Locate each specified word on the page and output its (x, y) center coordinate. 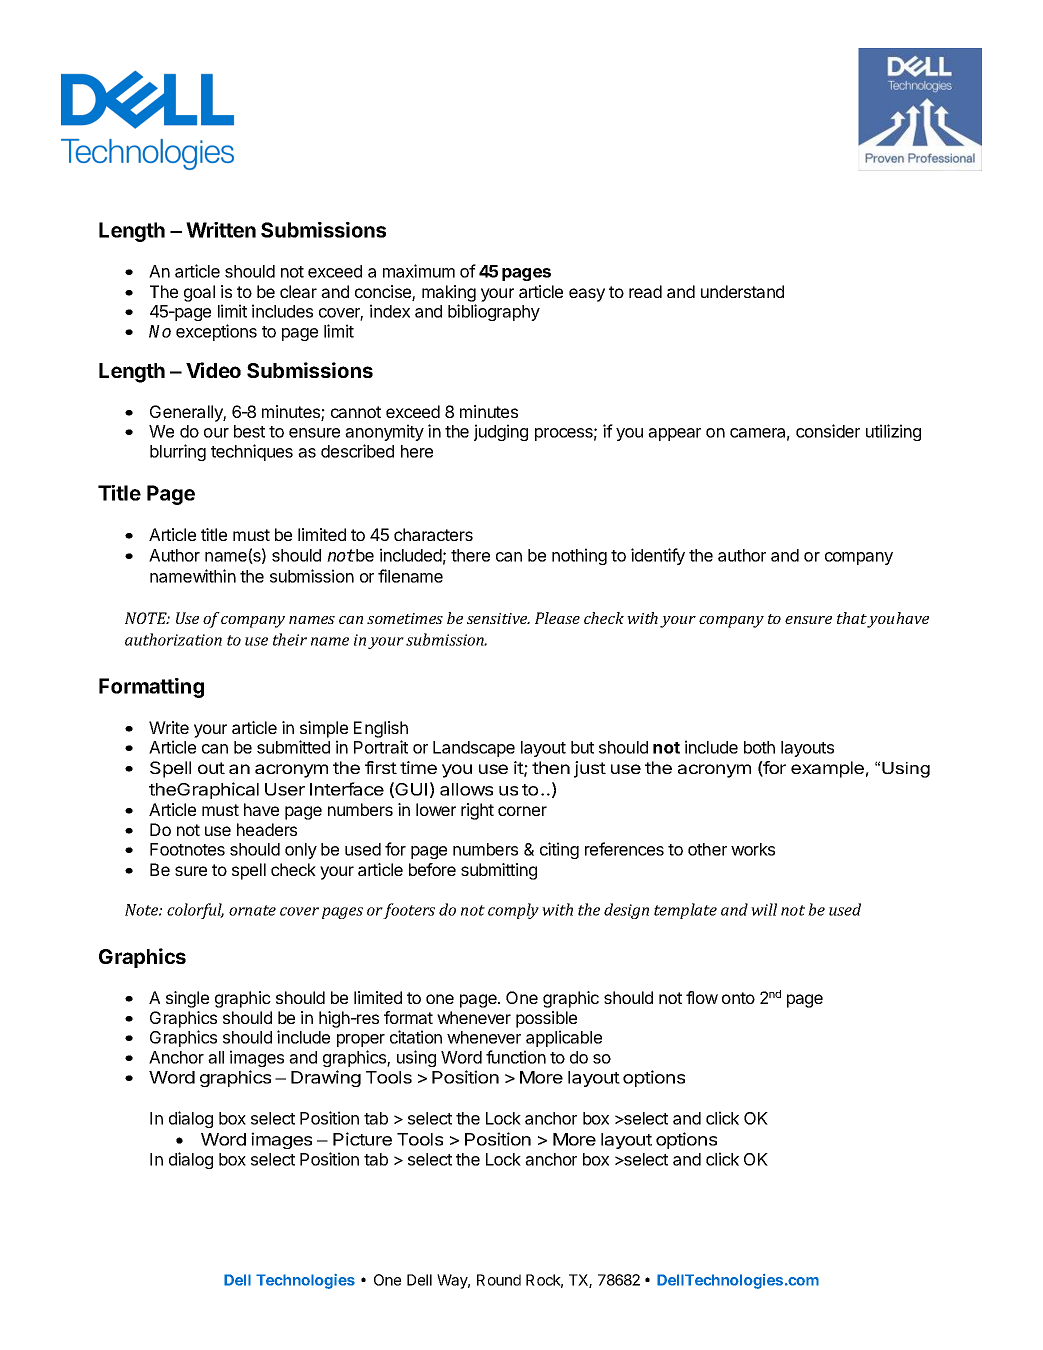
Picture (362, 1139)
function (516, 1057)
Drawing (326, 1078)
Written (221, 230)
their (290, 639)
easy (587, 295)
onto (738, 998)
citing (559, 850)
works (753, 849)
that (853, 619)
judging (501, 432)
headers (267, 829)
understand (742, 291)
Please (557, 618)
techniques (252, 452)
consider (828, 431)
